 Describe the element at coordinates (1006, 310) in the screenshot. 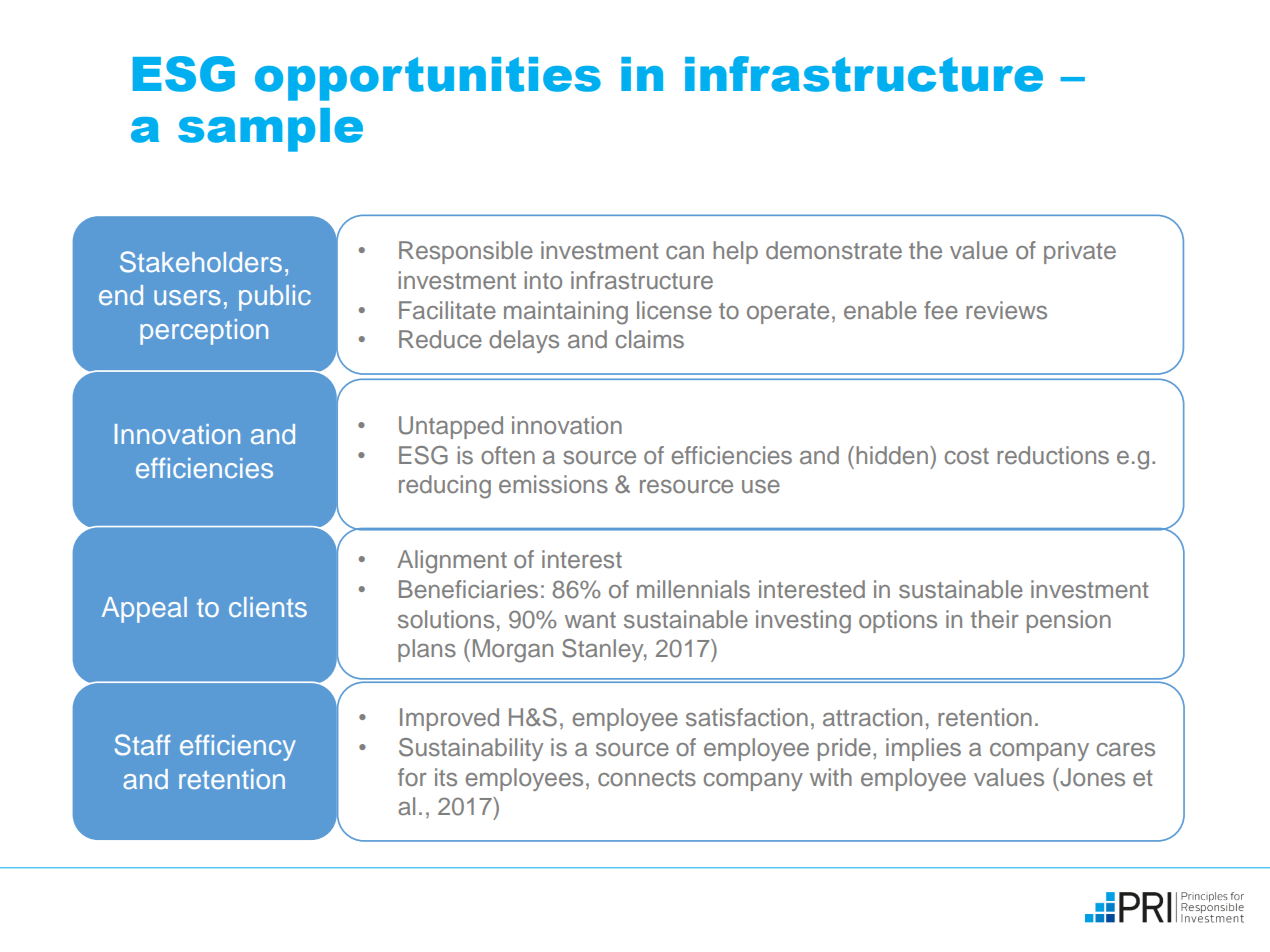

I see `reviews` at that location.
